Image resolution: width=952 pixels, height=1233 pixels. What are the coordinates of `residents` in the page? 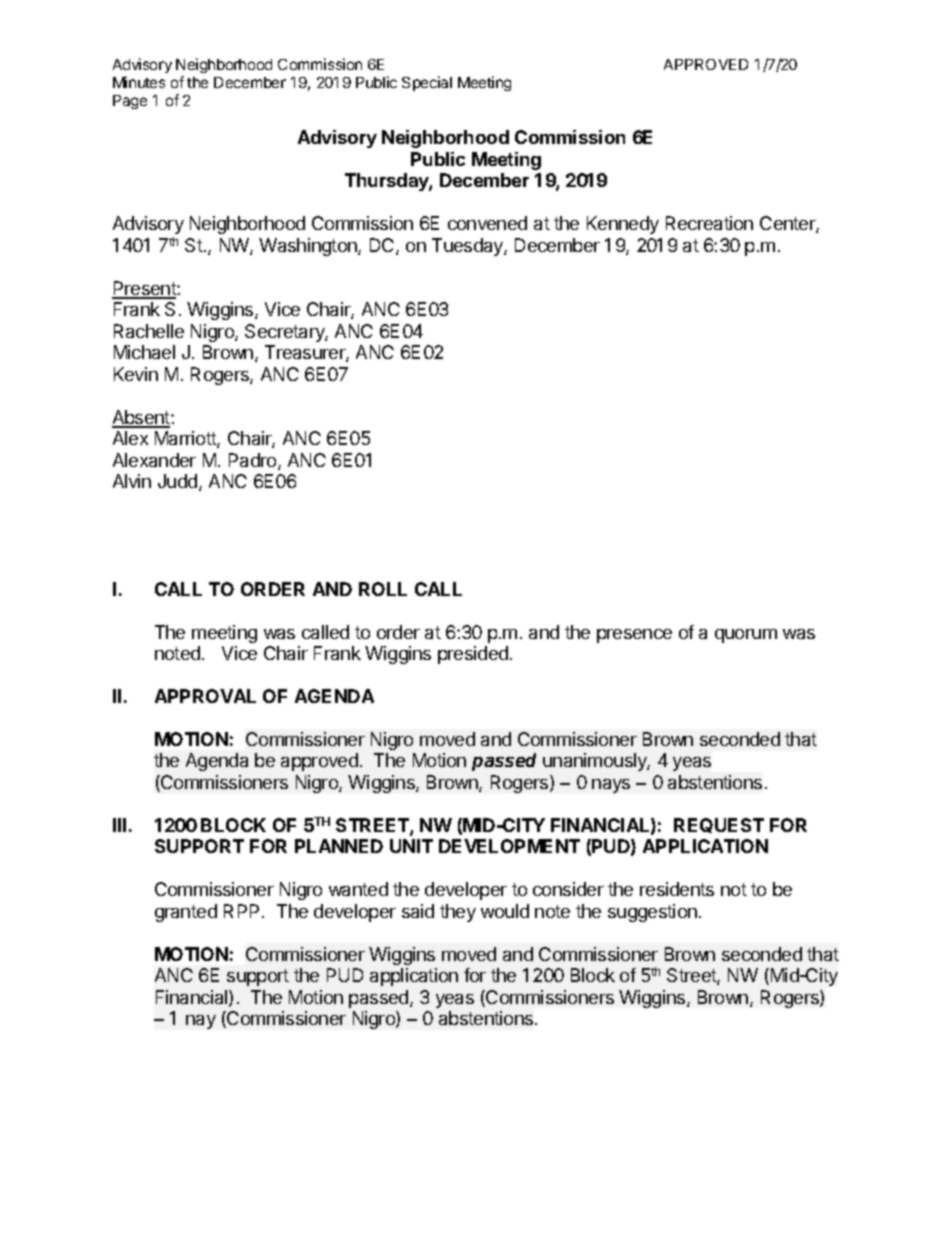 It's located at (677, 889).
